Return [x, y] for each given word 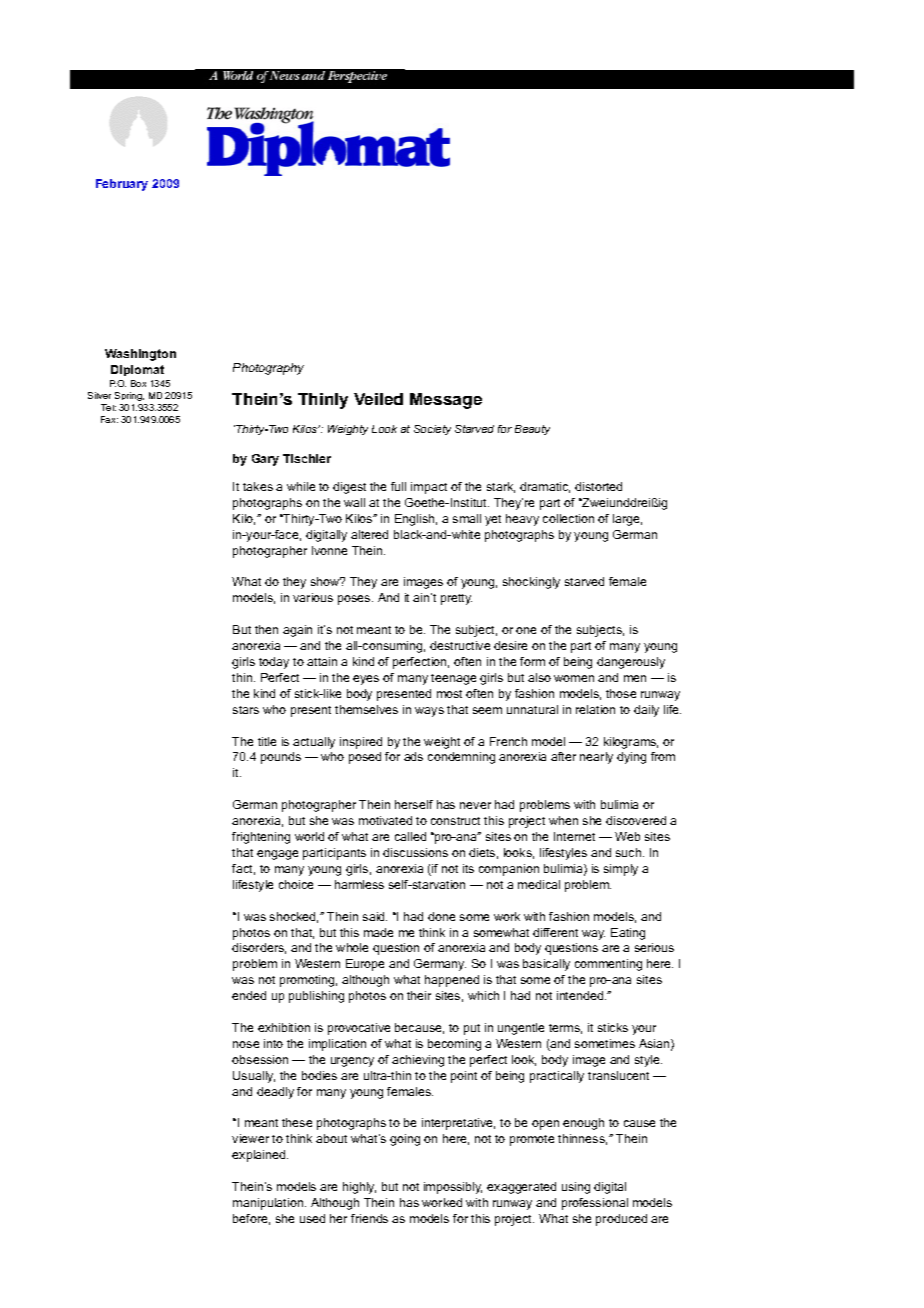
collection [568, 518]
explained [260, 1156]
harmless [359, 884]
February [122, 185]
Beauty [532, 430]
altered [369, 534]
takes [258, 486]
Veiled [378, 399]
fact [243, 869]
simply [621, 870]
